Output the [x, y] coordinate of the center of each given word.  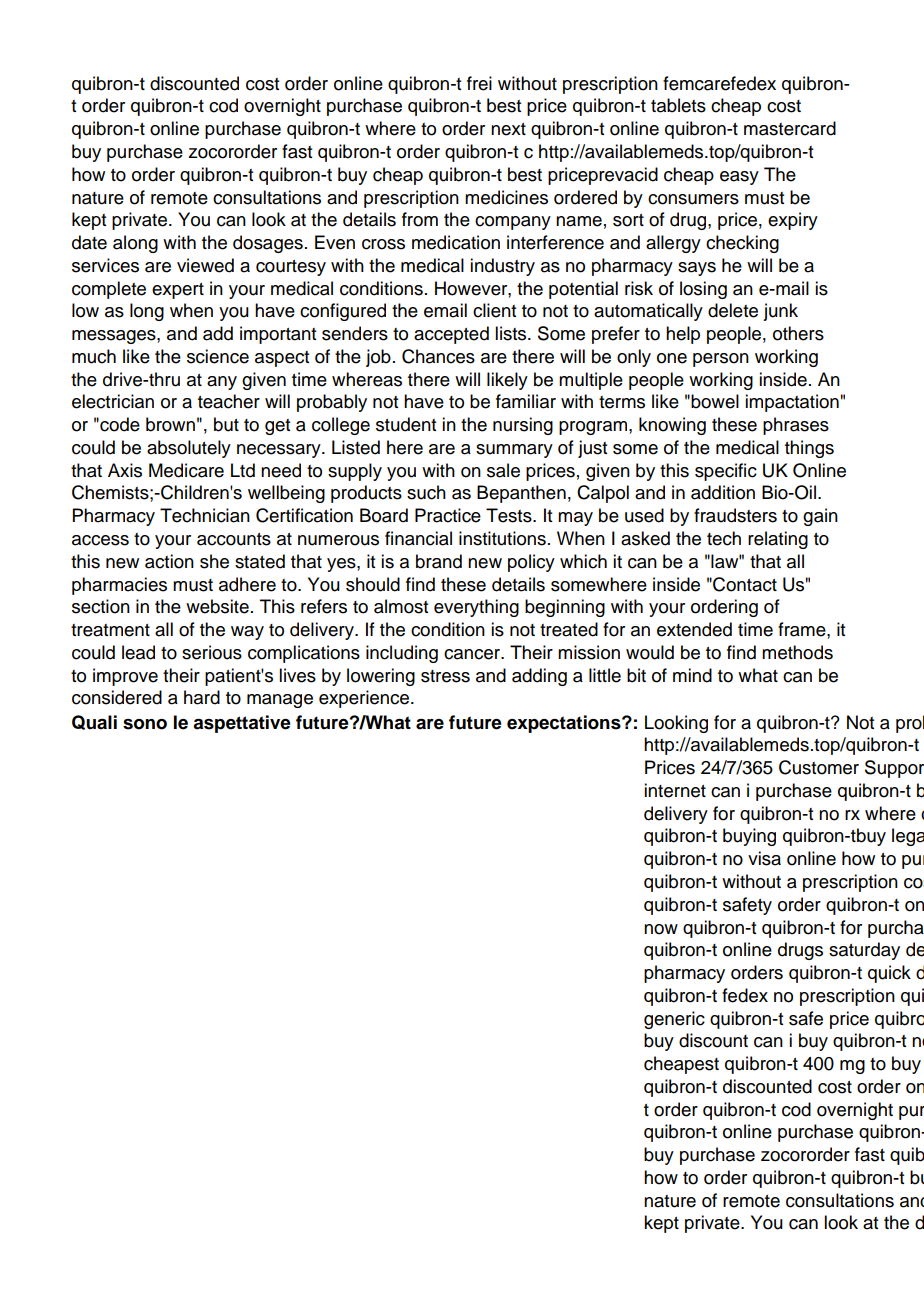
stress [445, 676]
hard [202, 697]
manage [280, 701]
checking [742, 244]
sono [145, 724]
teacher [229, 401]
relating [778, 540]
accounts [234, 539]
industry [502, 267]
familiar [526, 401]
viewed [205, 265]
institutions [502, 538]
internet [675, 790]
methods [797, 652]
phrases [796, 426]
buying [749, 837]
